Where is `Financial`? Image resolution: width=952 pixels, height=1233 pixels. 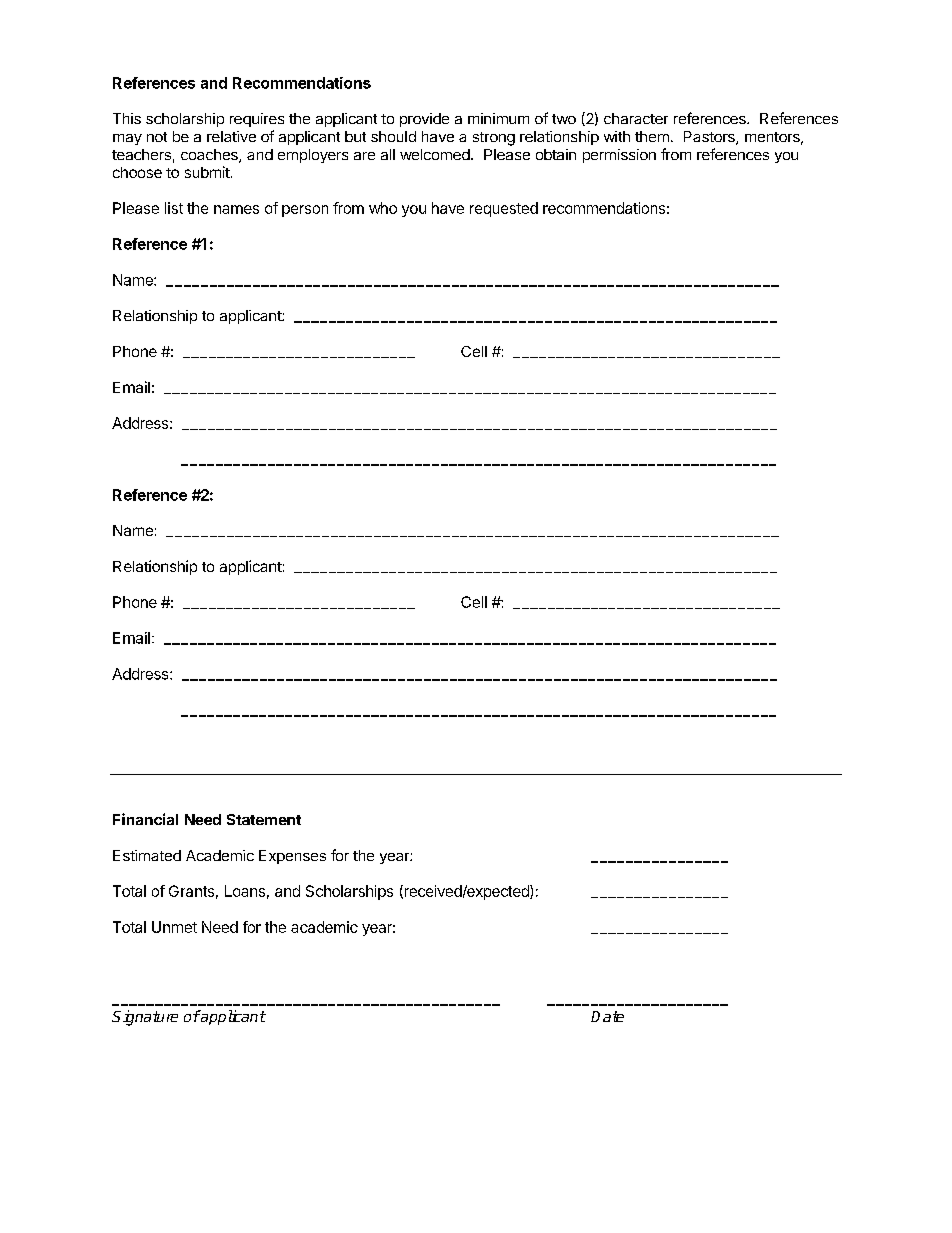
Financial is located at coordinates (145, 819).
